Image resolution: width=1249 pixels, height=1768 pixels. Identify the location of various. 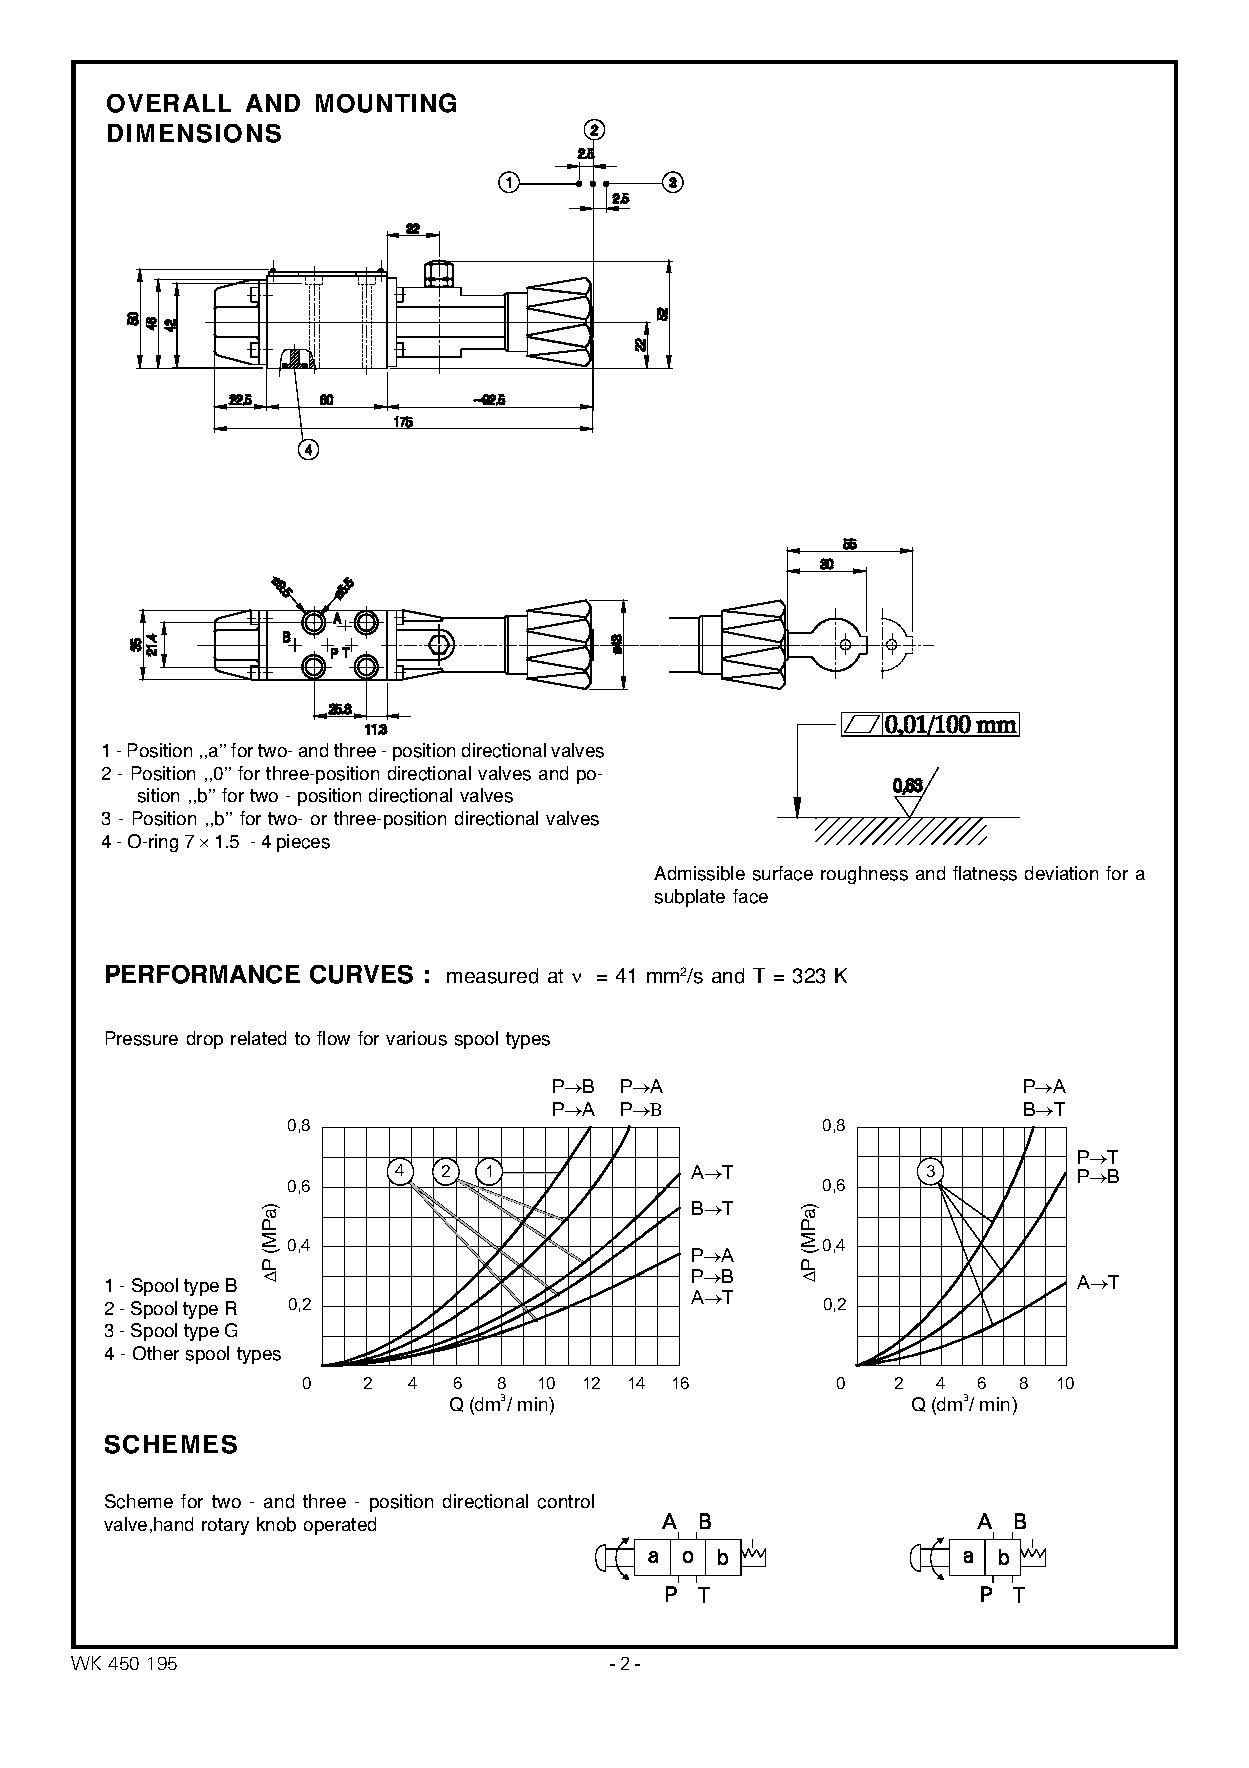
(416, 1038).
